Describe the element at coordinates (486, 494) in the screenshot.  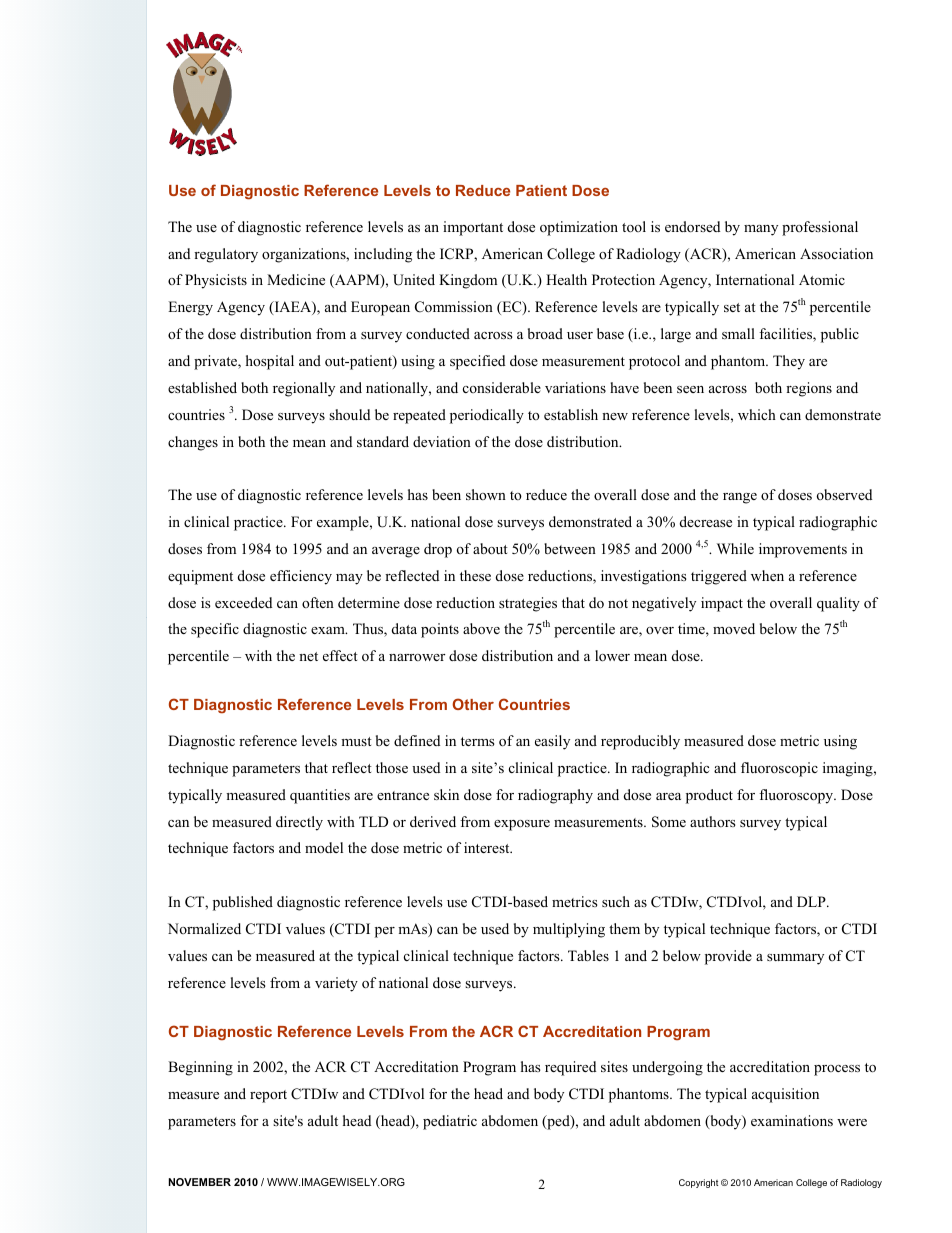
I see `shown` at that location.
